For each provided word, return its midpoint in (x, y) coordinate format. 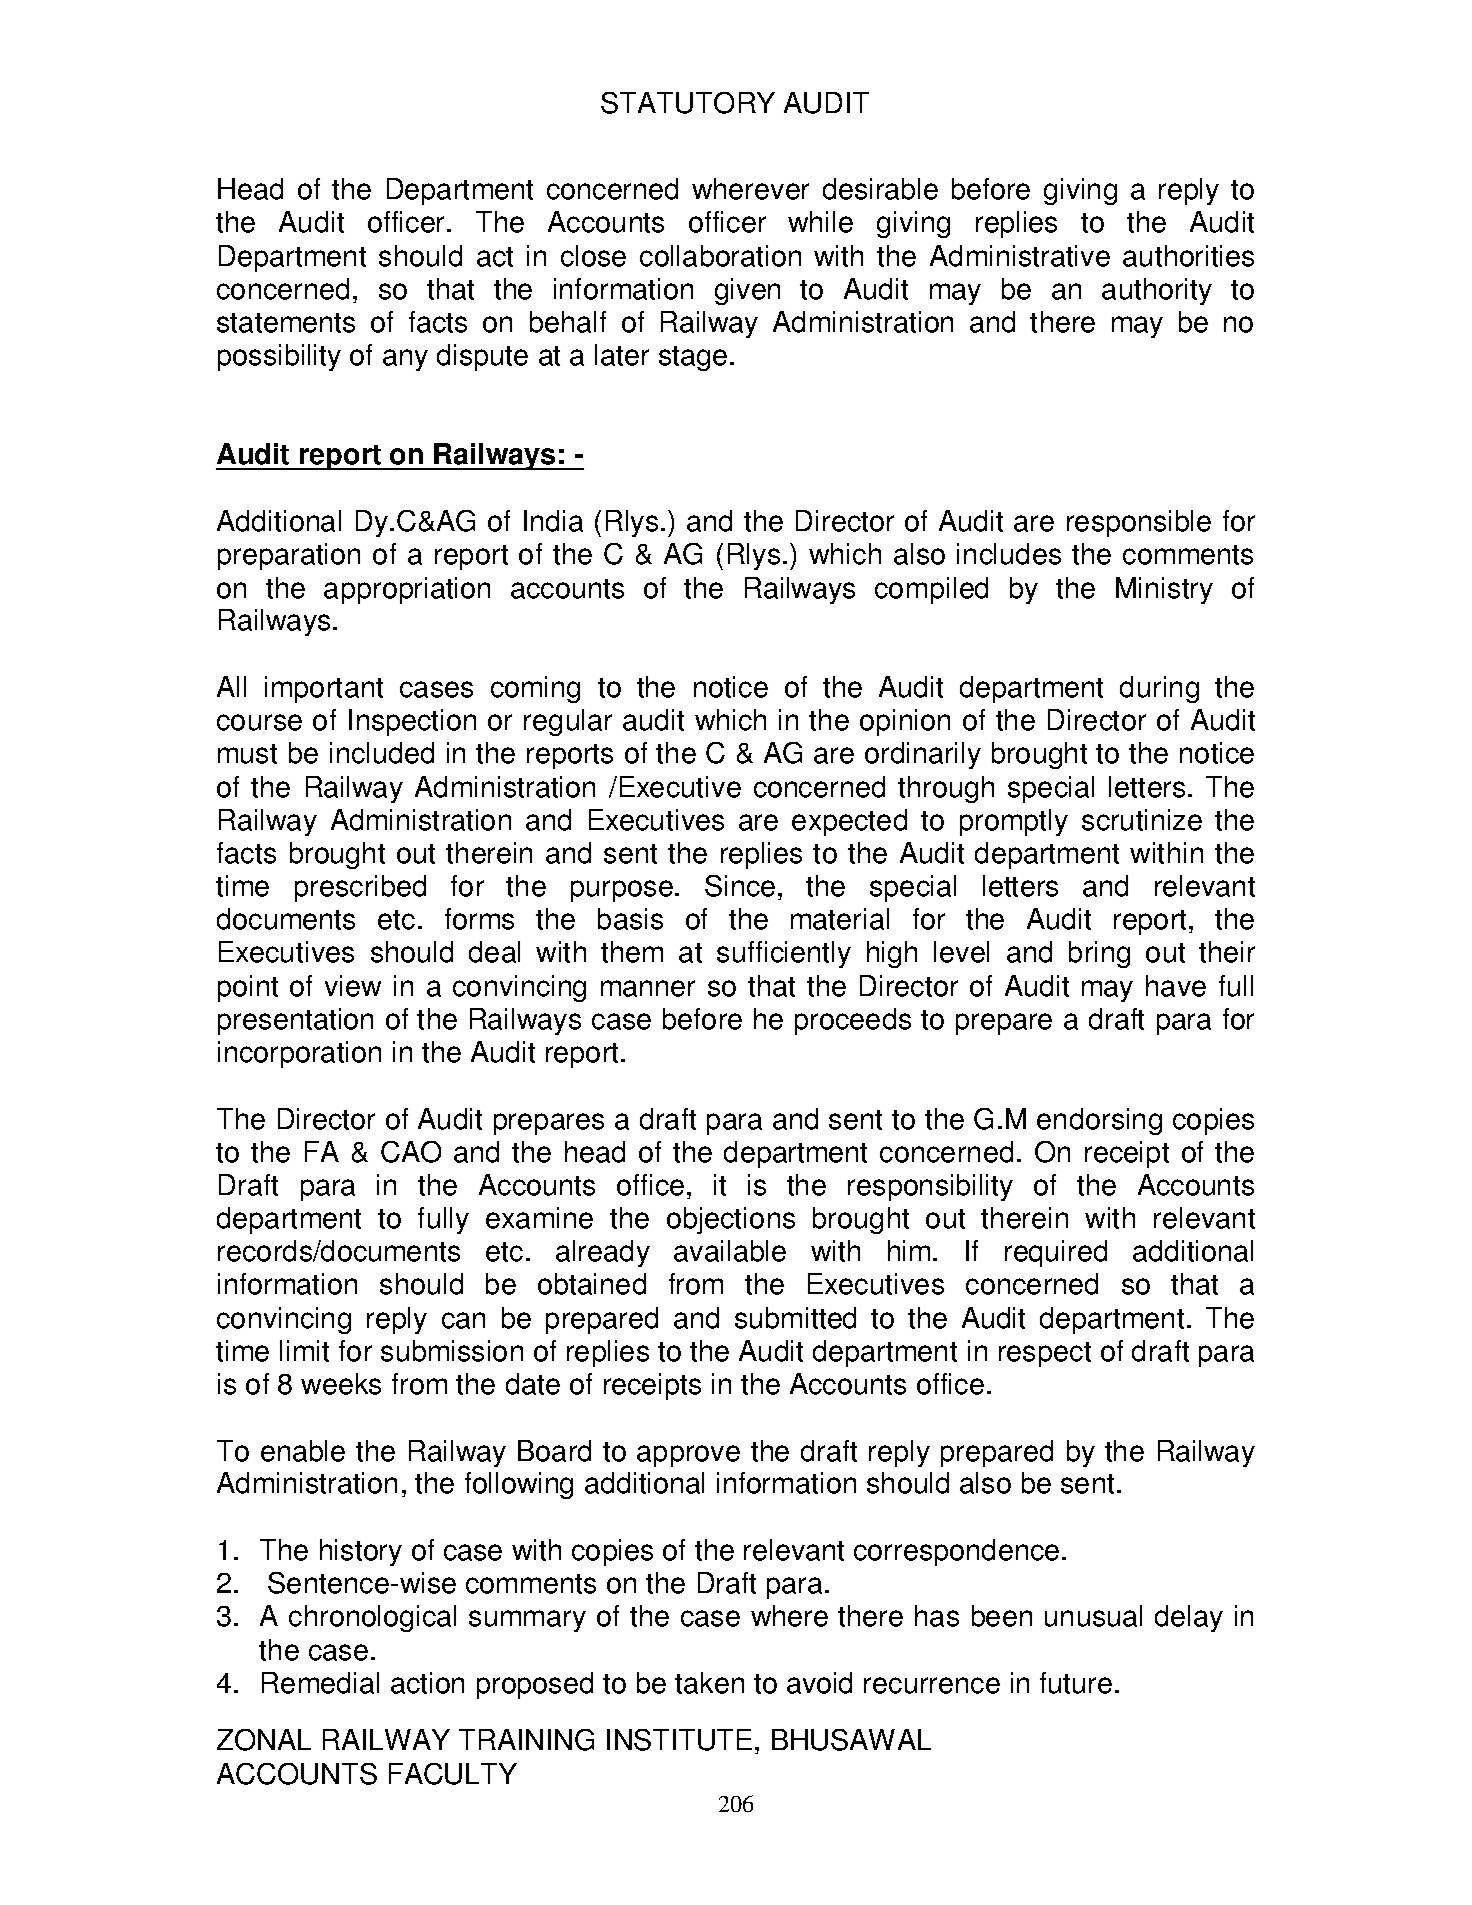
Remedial (320, 1683)
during (1159, 689)
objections (731, 1220)
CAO (411, 1152)
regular (568, 722)
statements (286, 323)
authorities (1188, 256)
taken (709, 1683)
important (324, 689)
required (1056, 1253)
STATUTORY (688, 103)
